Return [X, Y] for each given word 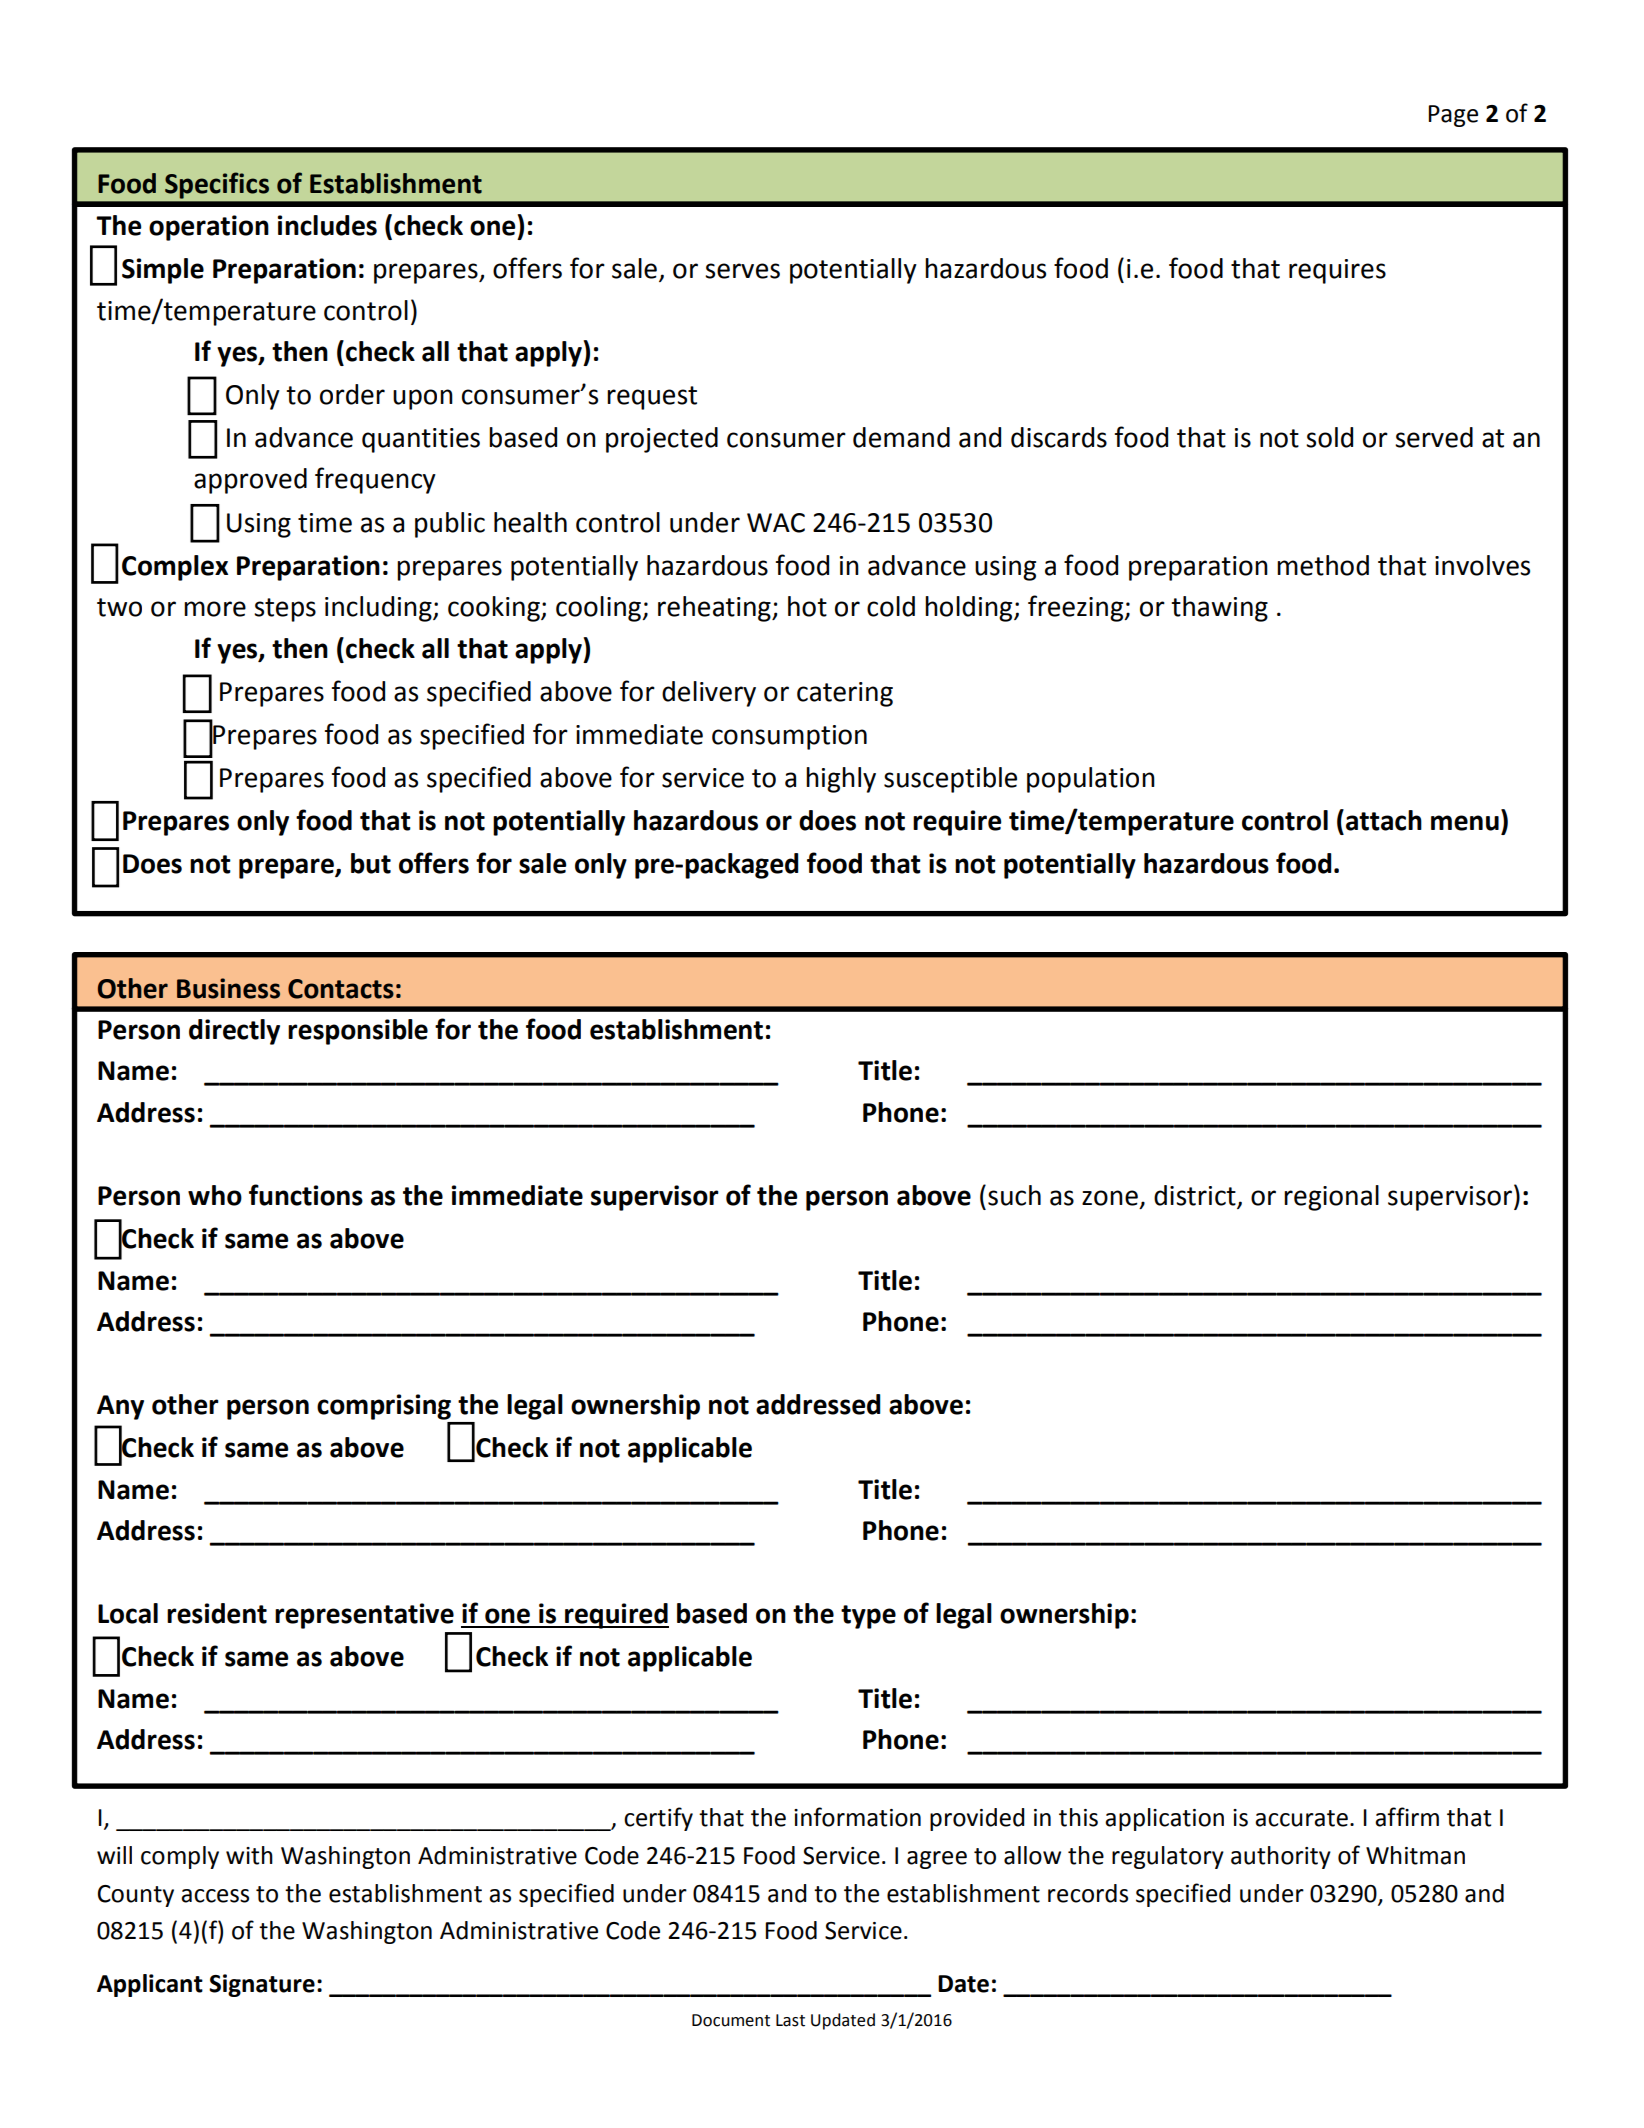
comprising [384, 1407]
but [371, 863]
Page [1453, 116]
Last [790, 2020]
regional [1331, 1198]
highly [841, 780]
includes [327, 225]
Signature [262, 1985]
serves [742, 271]
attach [1384, 820]
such [1014, 1195]
